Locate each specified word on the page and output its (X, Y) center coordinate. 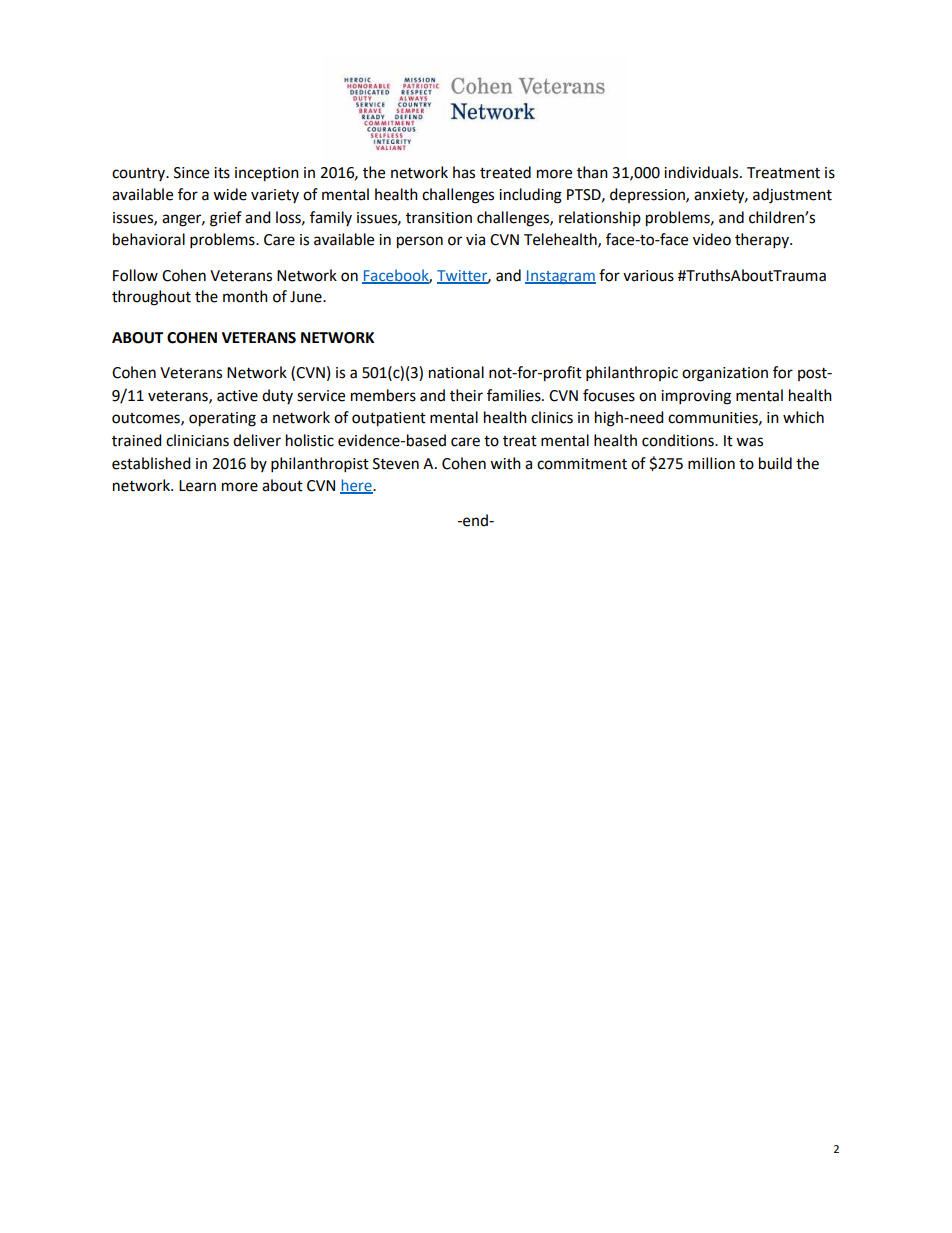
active (237, 396)
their (466, 395)
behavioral (149, 239)
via (475, 240)
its (222, 173)
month (245, 296)
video (712, 239)
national (456, 372)
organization (725, 374)
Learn (197, 486)
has (464, 172)
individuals (702, 172)
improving (696, 397)
